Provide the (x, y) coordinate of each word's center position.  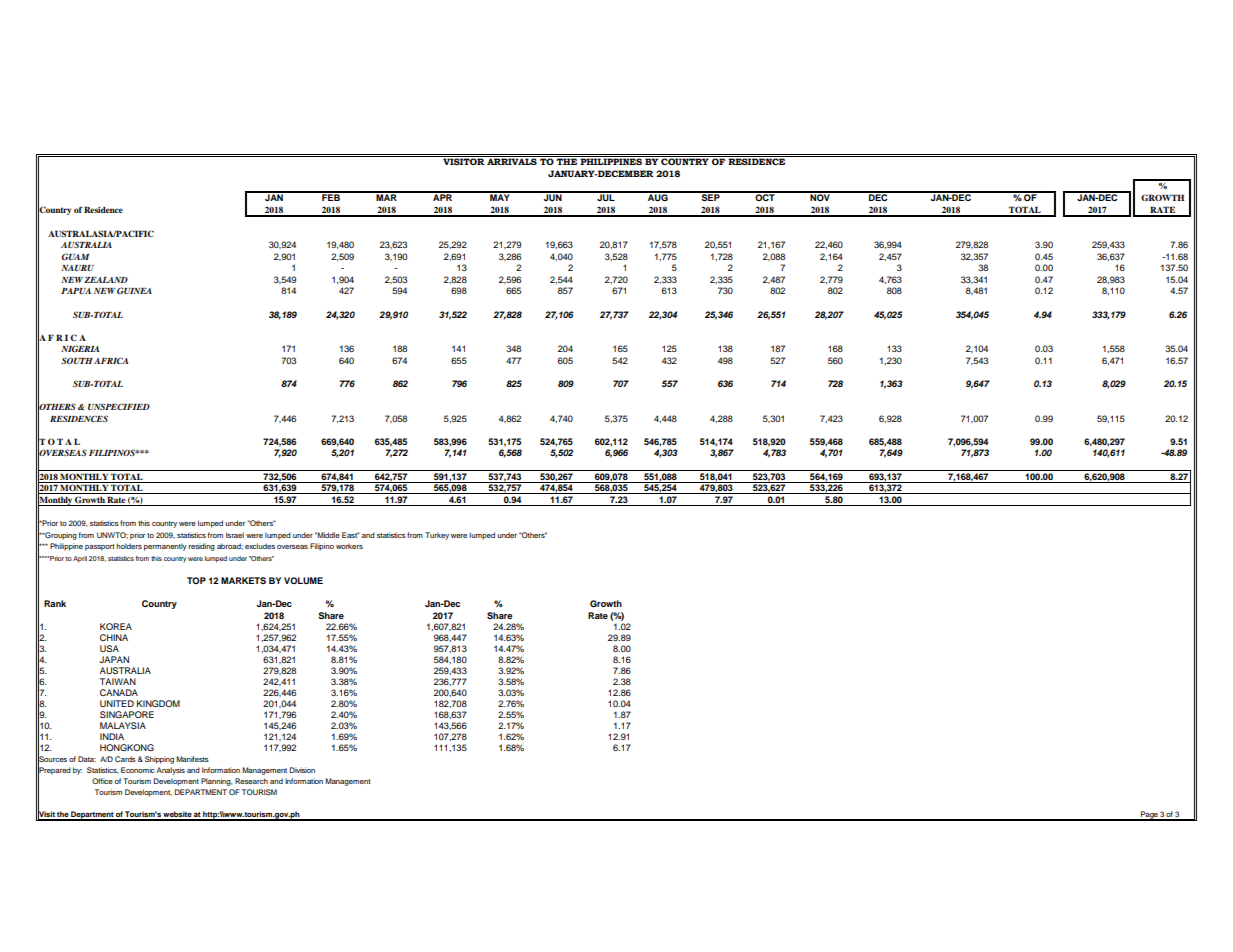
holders (129, 546)
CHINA (114, 637)
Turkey (437, 536)
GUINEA (134, 290)
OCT (765, 196)
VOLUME (303, 580)
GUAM (75, 256)
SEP (710, 196)
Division (302, 770)
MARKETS (243, 580)
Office (102, 781)
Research (251, 781)
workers (349, 546)
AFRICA (111, 360)
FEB (331, 196)
